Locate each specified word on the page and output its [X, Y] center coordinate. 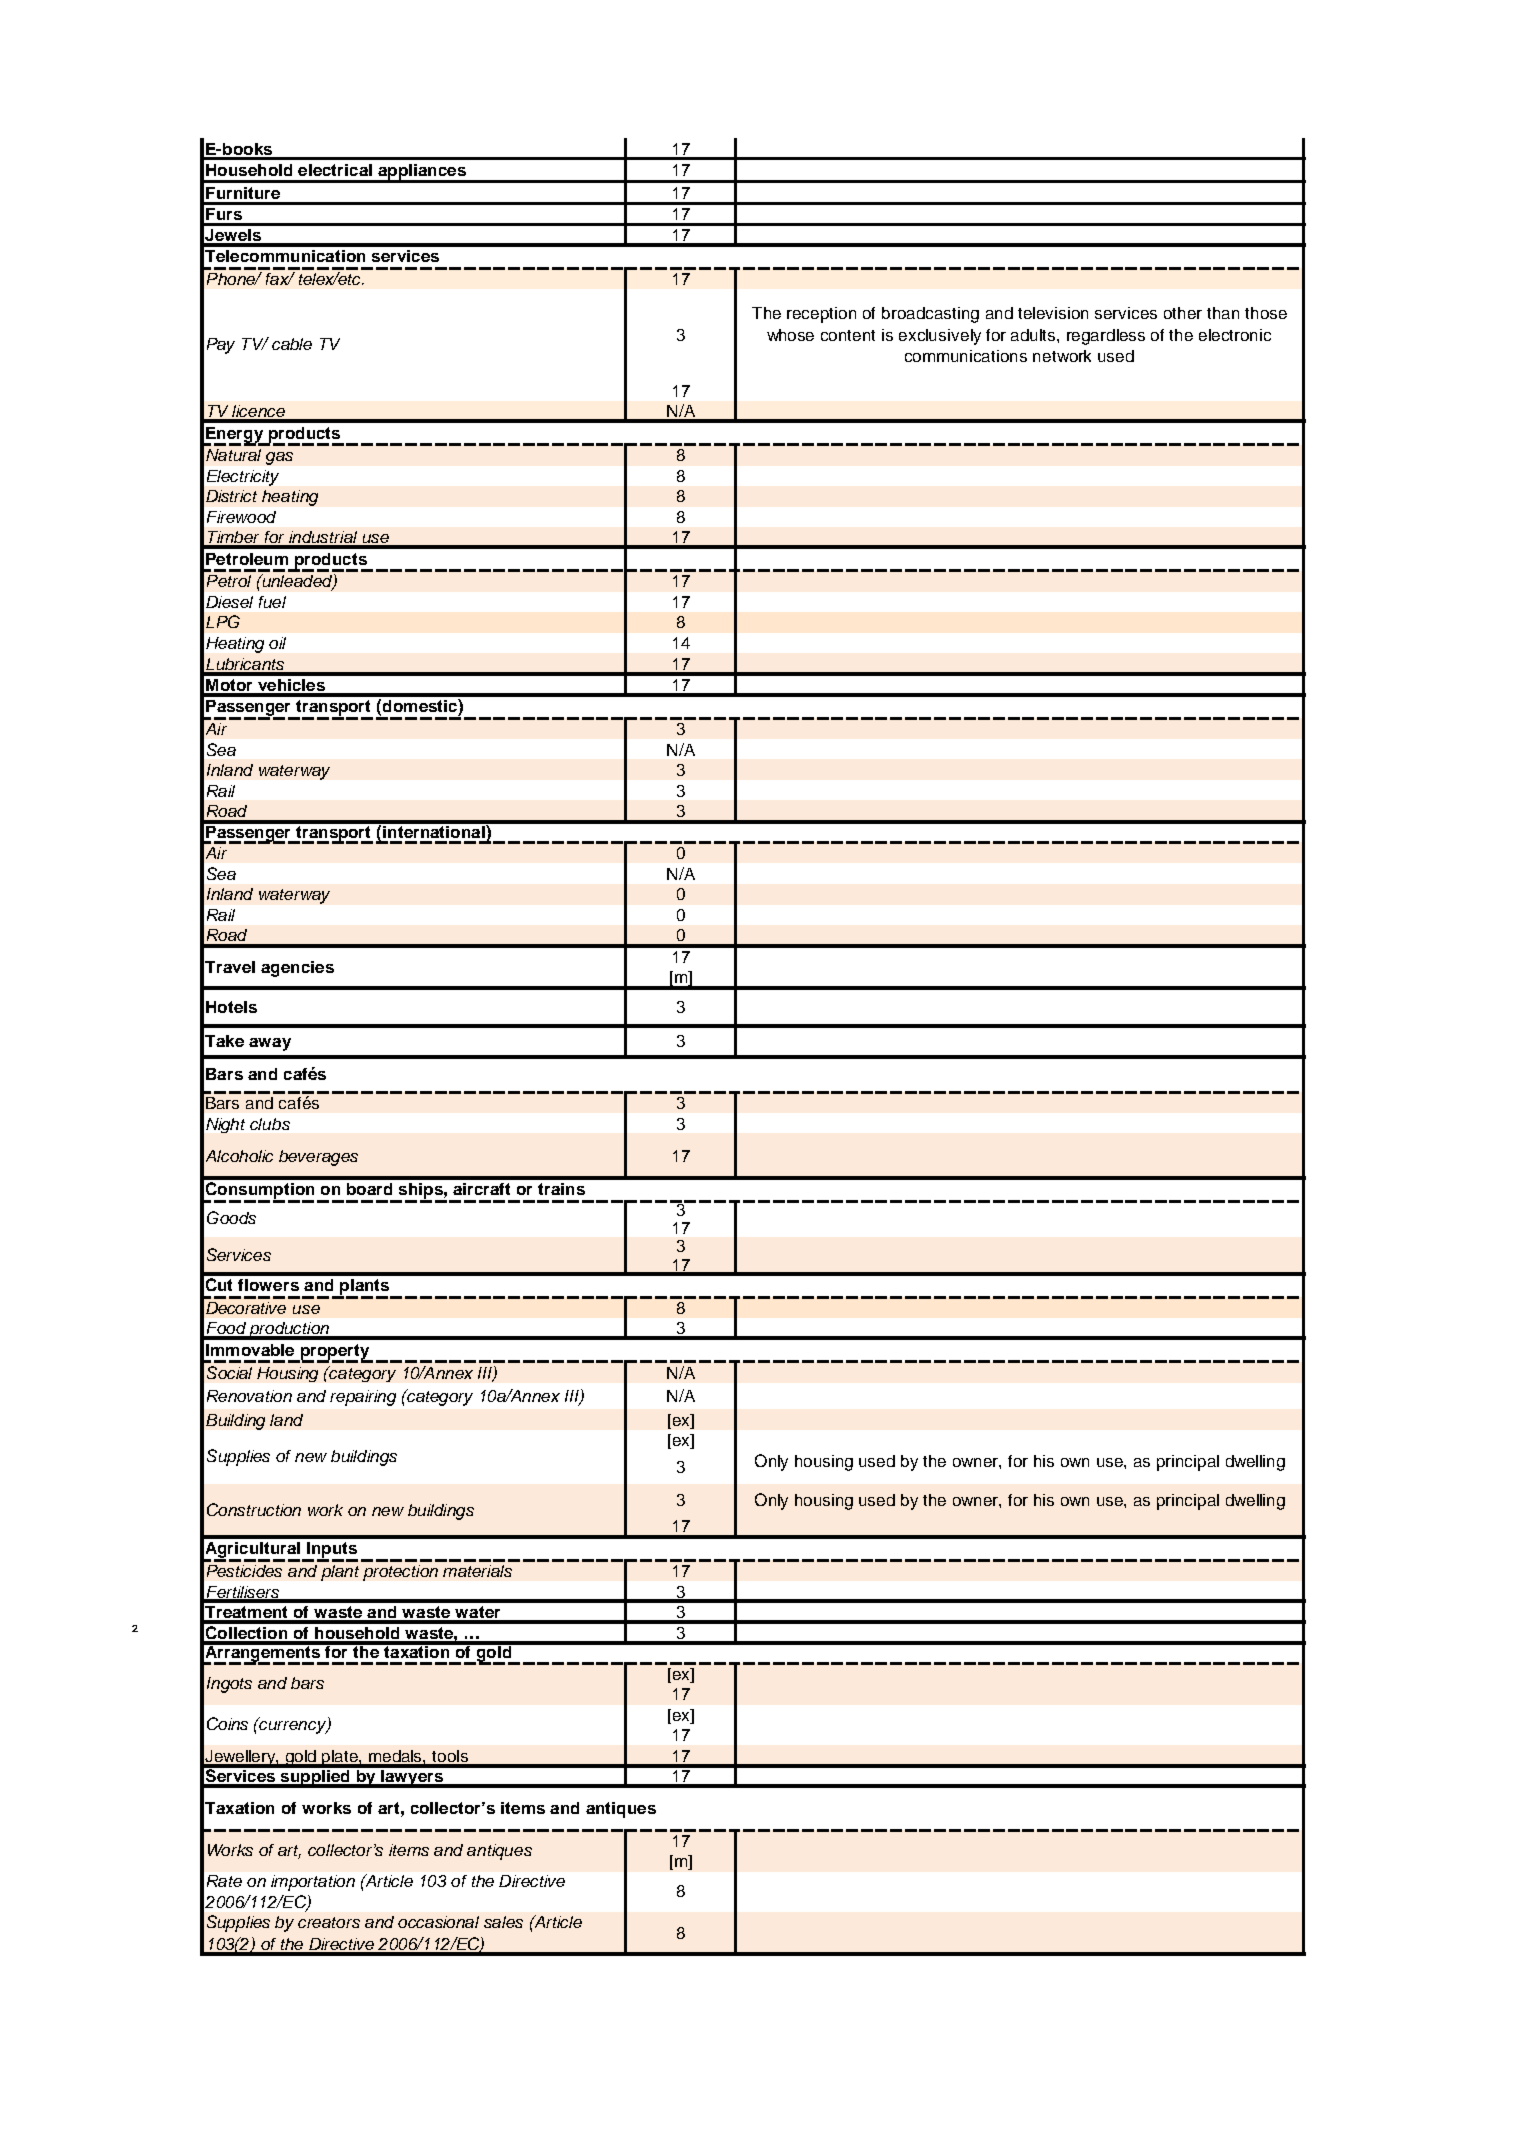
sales [503, 1922]
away [270, 1044]
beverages [318, 1158]
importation [313, 1883]
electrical [335, 170]
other [1183, 313]
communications [966, 356]
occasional [438, 1922]
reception [821, 315]
